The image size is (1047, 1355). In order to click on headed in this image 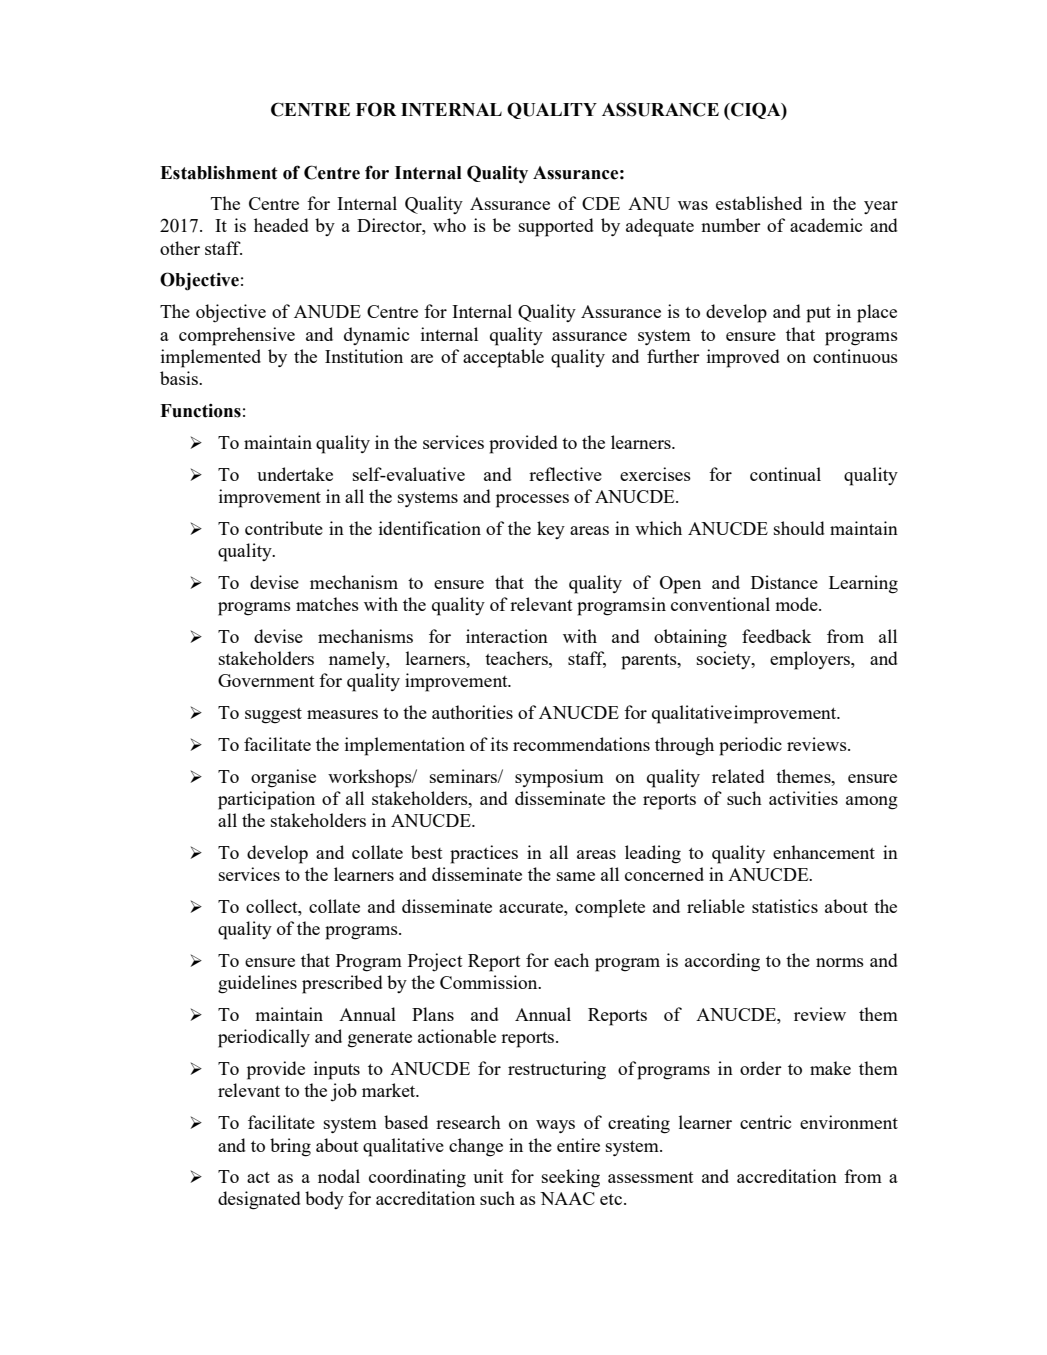, I will do `click(281, 225)`.
